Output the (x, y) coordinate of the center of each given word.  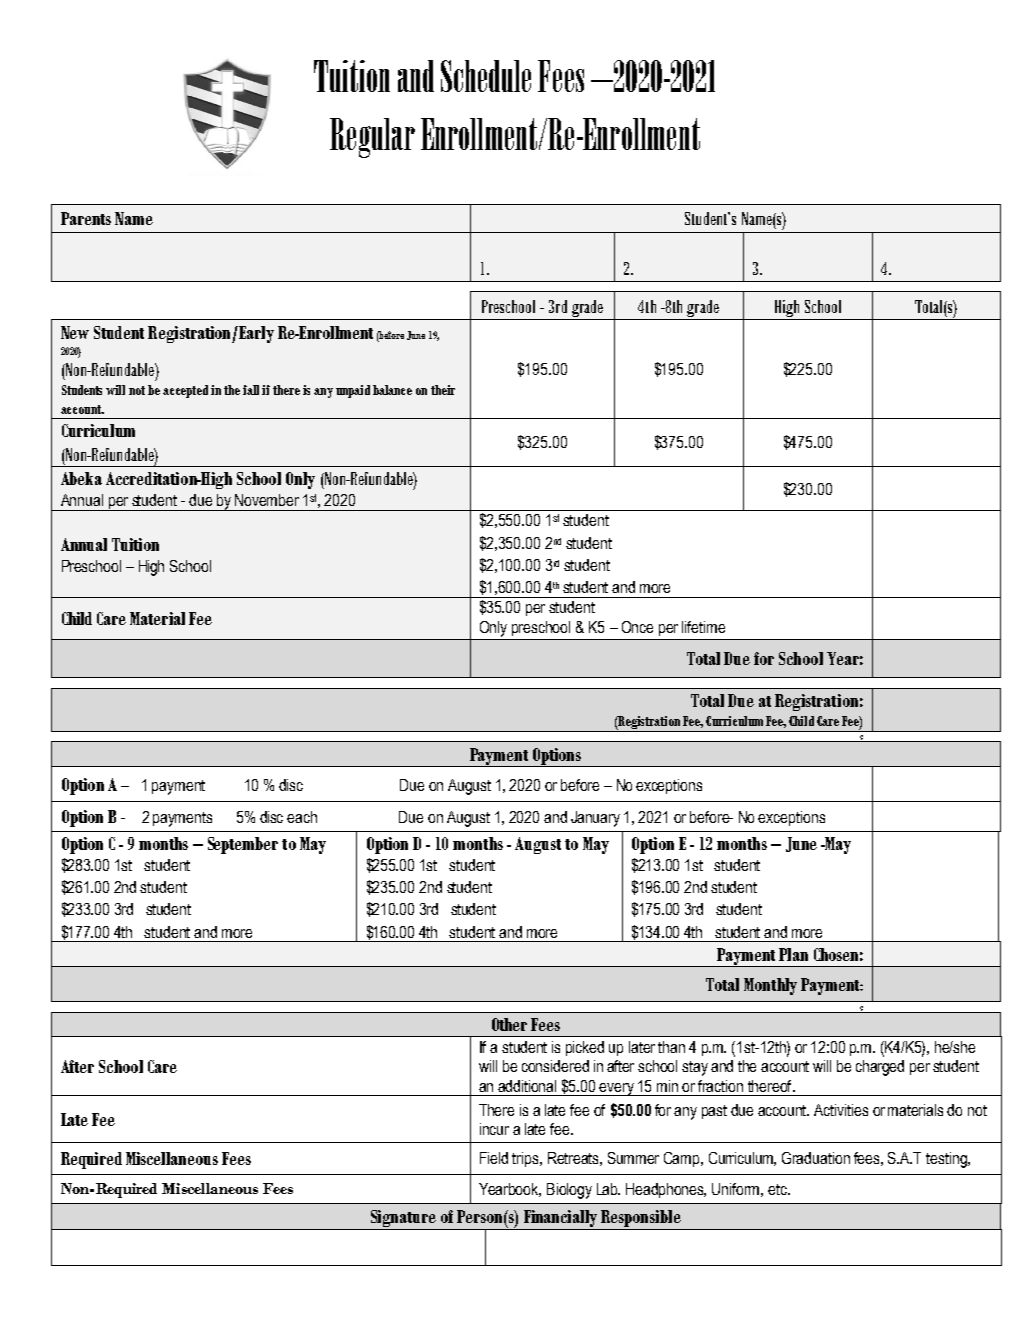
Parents (86, 218)
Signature (403, 1220)
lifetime (703, 627)
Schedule (486, 76)
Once (637, 627)
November (267, 500)
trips (526, 1159)
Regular (372, 138)
